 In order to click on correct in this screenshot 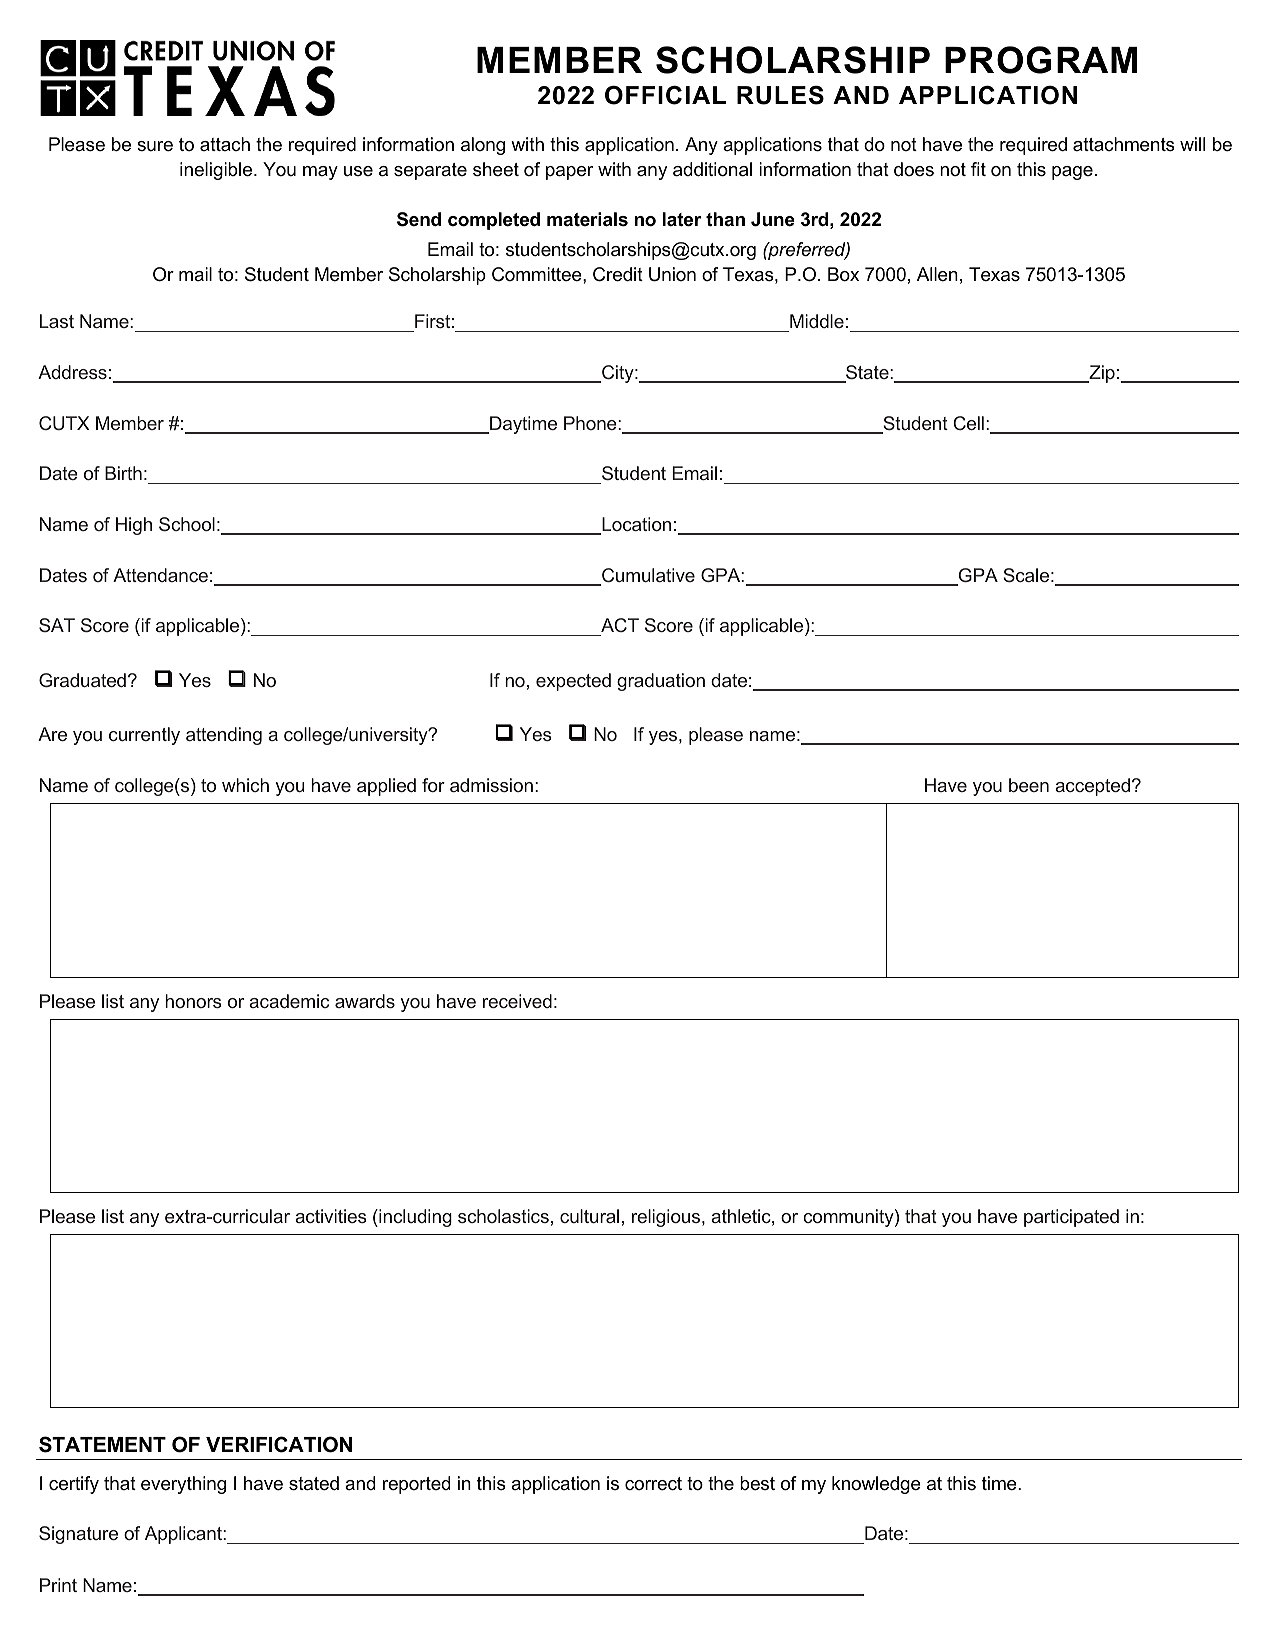, I will do `click(653, 1484)`.
